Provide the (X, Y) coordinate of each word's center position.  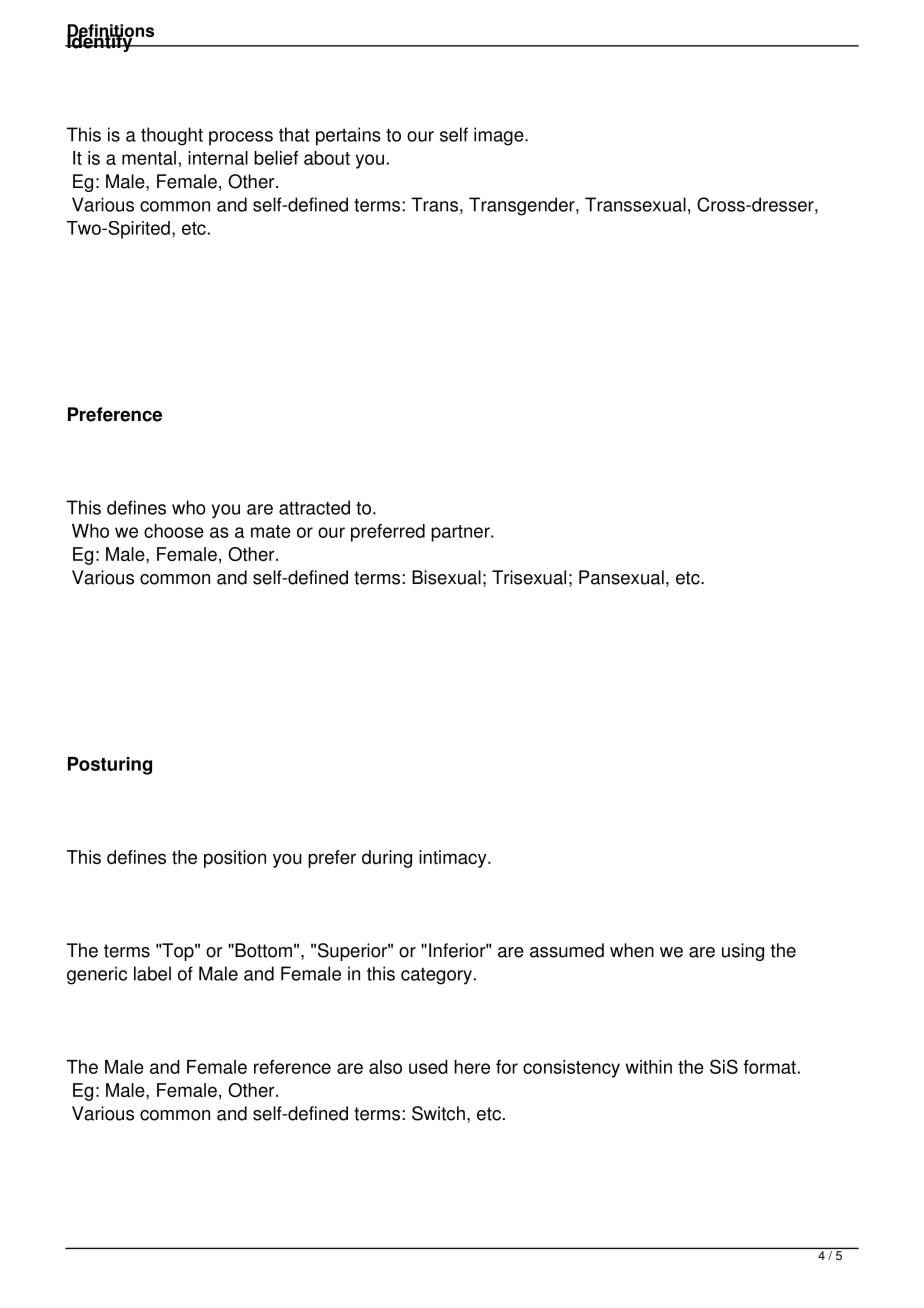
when (632, 950)
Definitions (110, 32)
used (428, 1067)
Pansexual (621, 577)
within (649, 1067)
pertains (348, 136)
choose (174, 531)
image (500, 136)
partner (461, 533)
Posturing (110, 766)
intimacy (454, 859)
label (152, 973)
